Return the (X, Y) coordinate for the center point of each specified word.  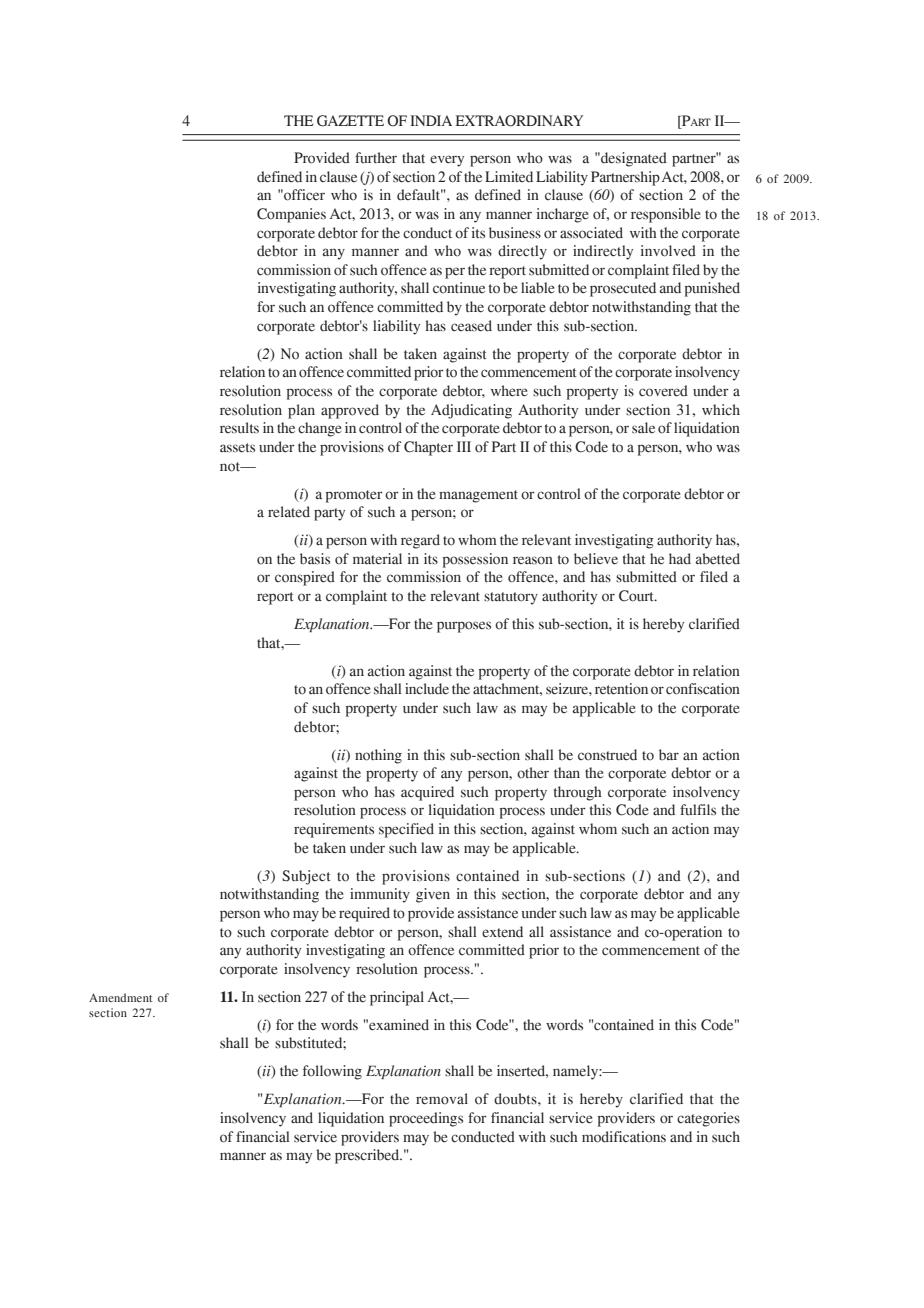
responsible (666, 215)
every (447, 161)
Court (637, 596)
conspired (305, 578)
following (332, 1072)
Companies (291, 215)
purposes (464, 627)
